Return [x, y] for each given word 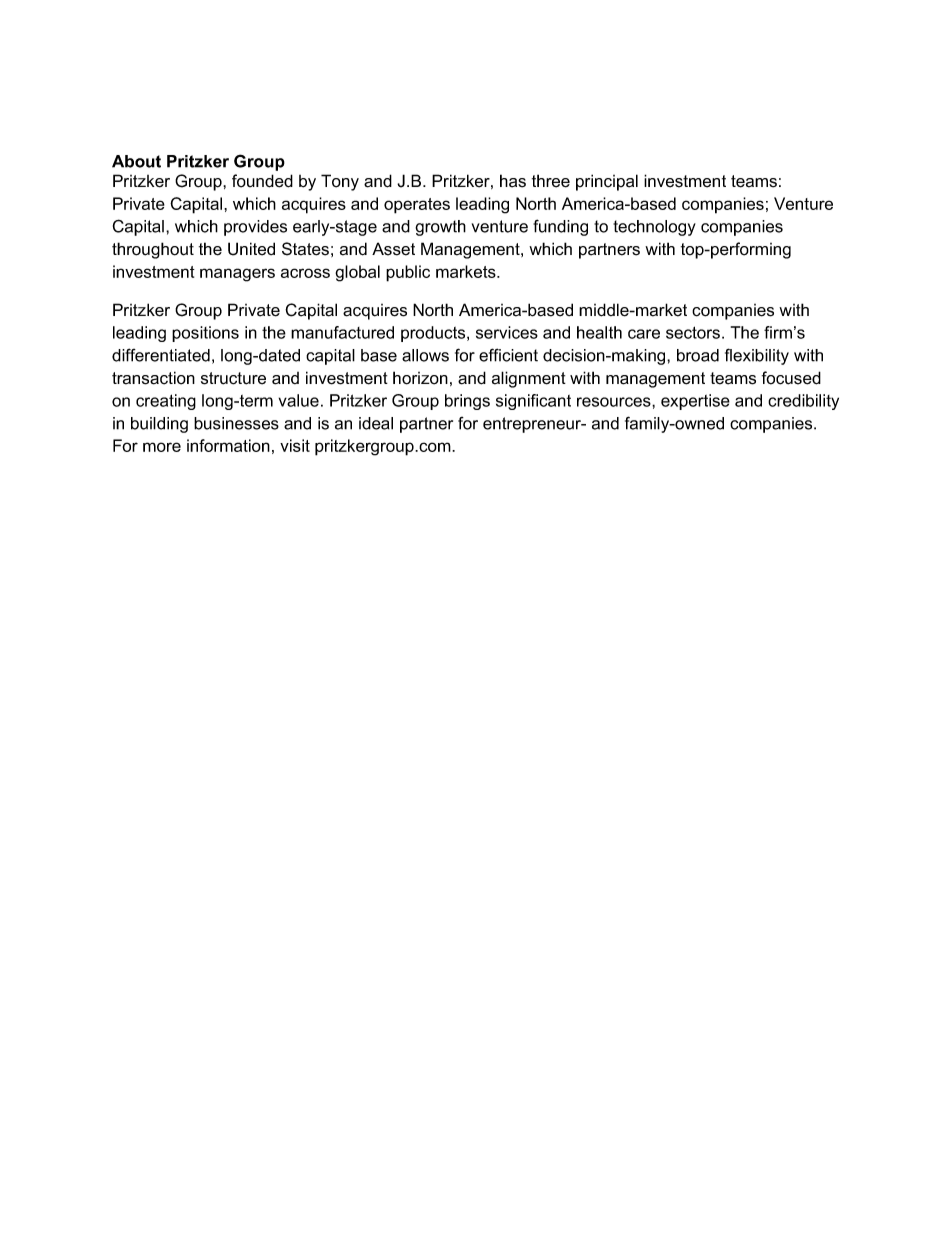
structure [233, 378]
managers [237, 275]
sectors [694, 332]
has [513, 181]
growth [440, 228]
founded [262, 181]
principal [607, 182]
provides [255, 228]
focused [791, 378]
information [228, 445]
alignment [529, 379]
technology [654, 228]
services [507, 332]
